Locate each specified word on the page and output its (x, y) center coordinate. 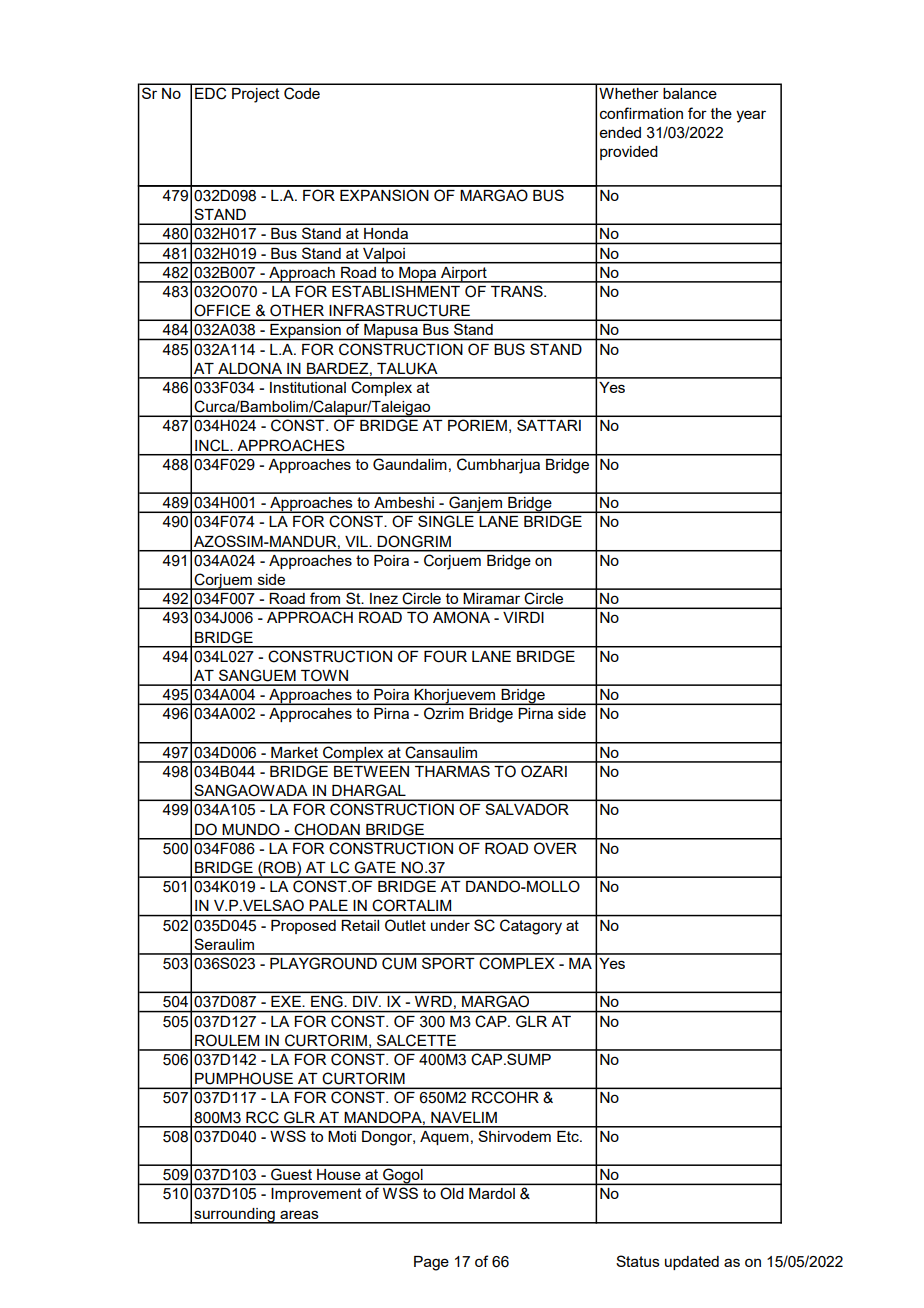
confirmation (641, 113)
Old (451, 1193)
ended (620, 132)
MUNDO (251, 829)
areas (299, 1214)
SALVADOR (527, 809)
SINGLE (446, 521)
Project (256, 95)
